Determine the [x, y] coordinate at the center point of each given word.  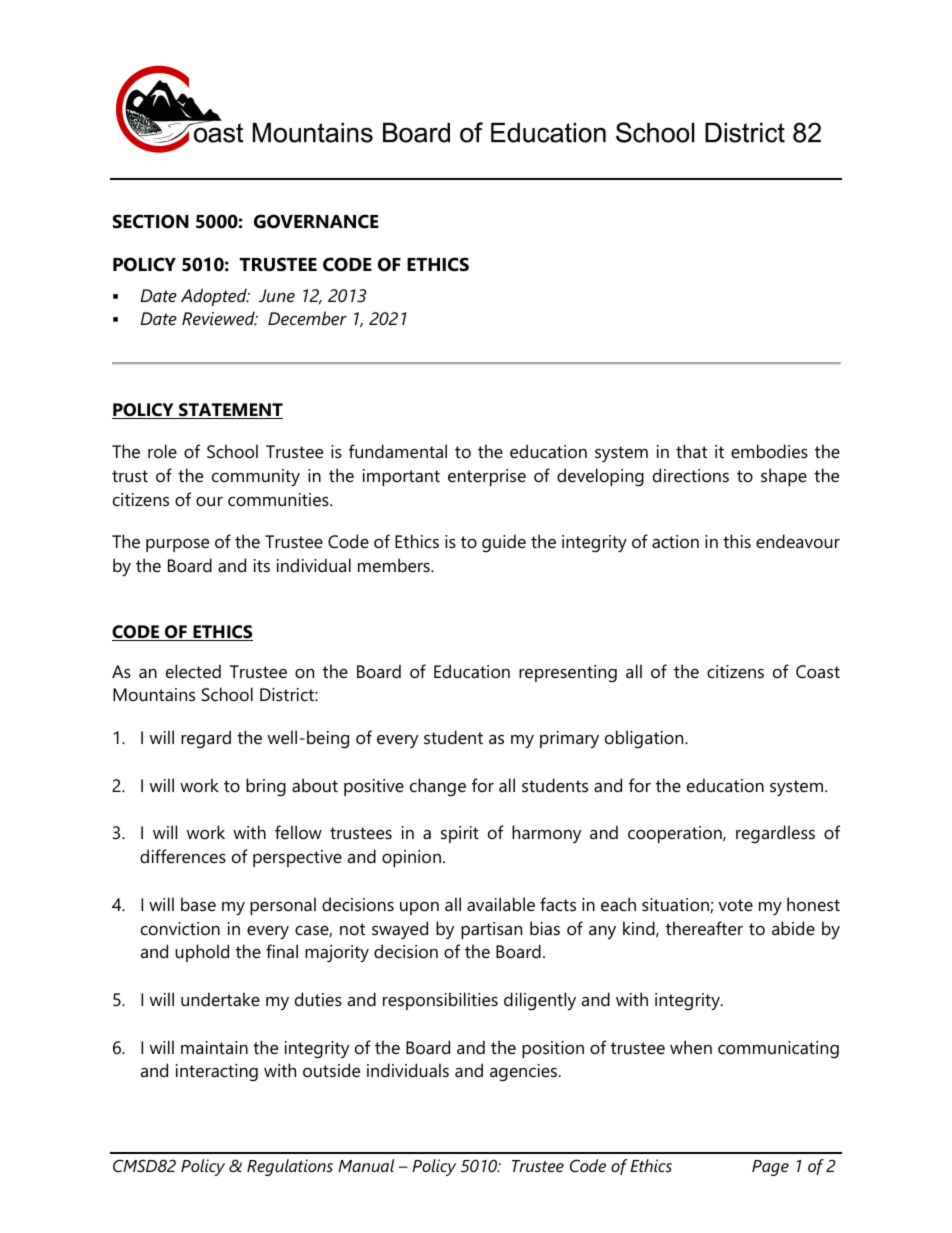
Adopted [215, 297]
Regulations [290, 1167]
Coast [818, 672]
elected [193, 671]
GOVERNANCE [316, 221]
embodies [769, 451]
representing [568, 673]
